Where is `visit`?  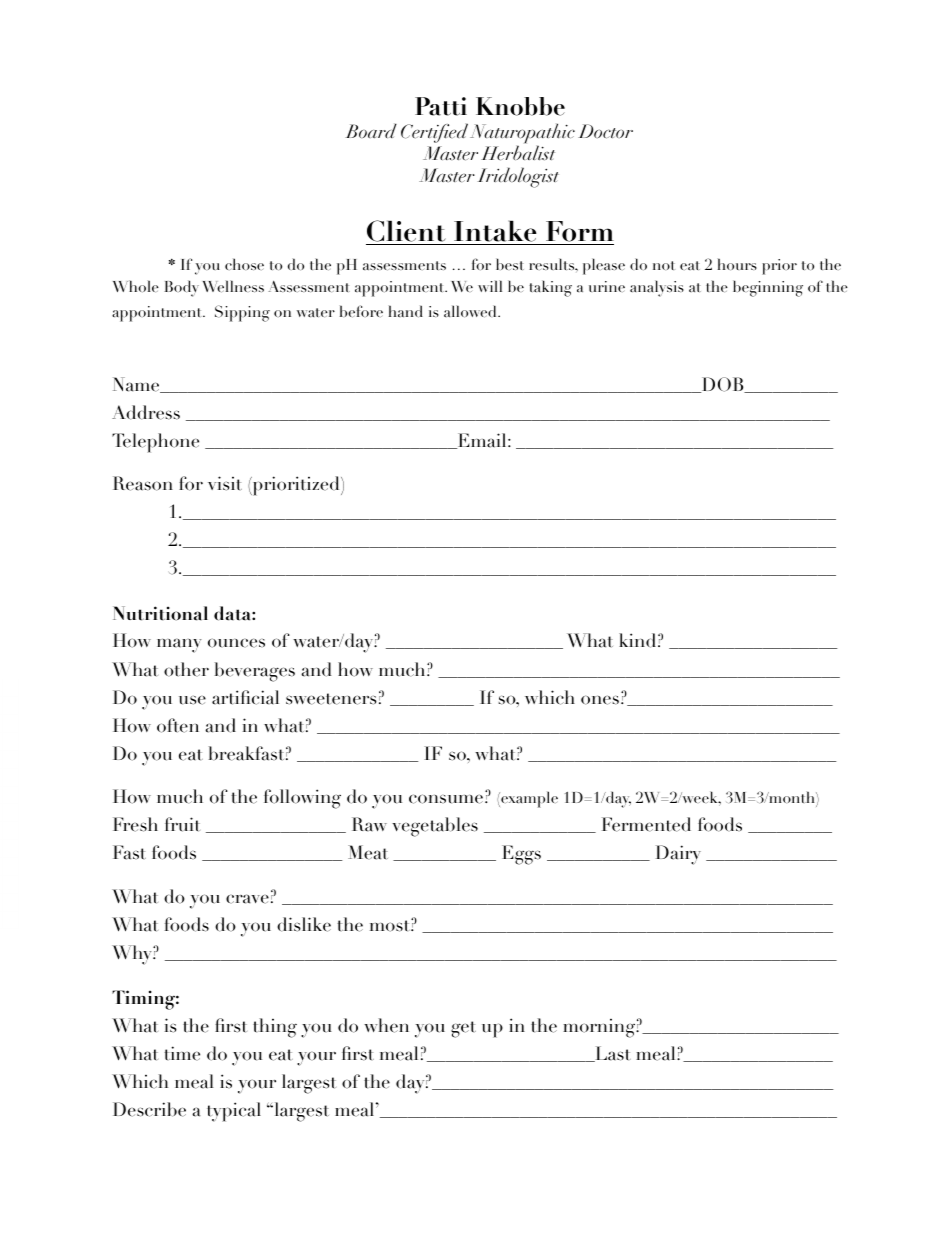 visit is located at coordinates (225, 483).
